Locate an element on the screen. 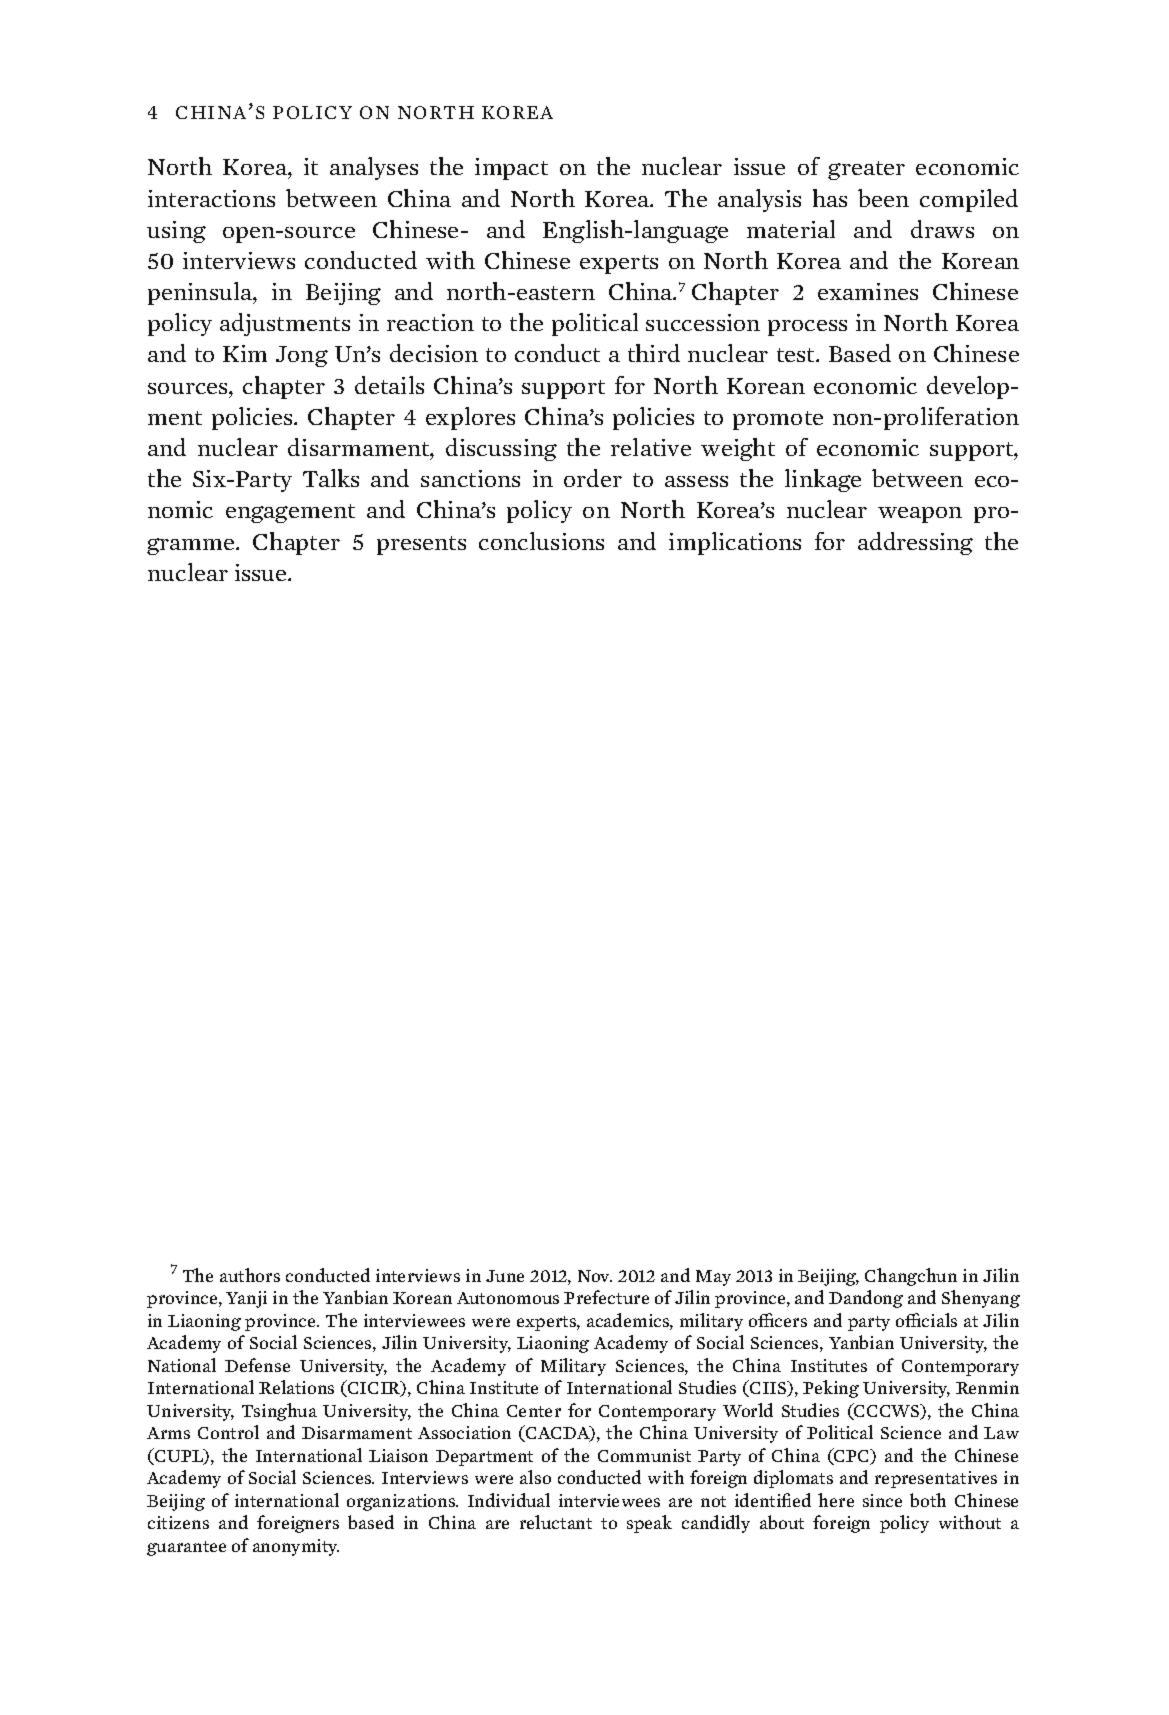 Image resolution: width=1169 pixels, height=1715 pixels. reluctant is located at coordinates (556, 1522).
